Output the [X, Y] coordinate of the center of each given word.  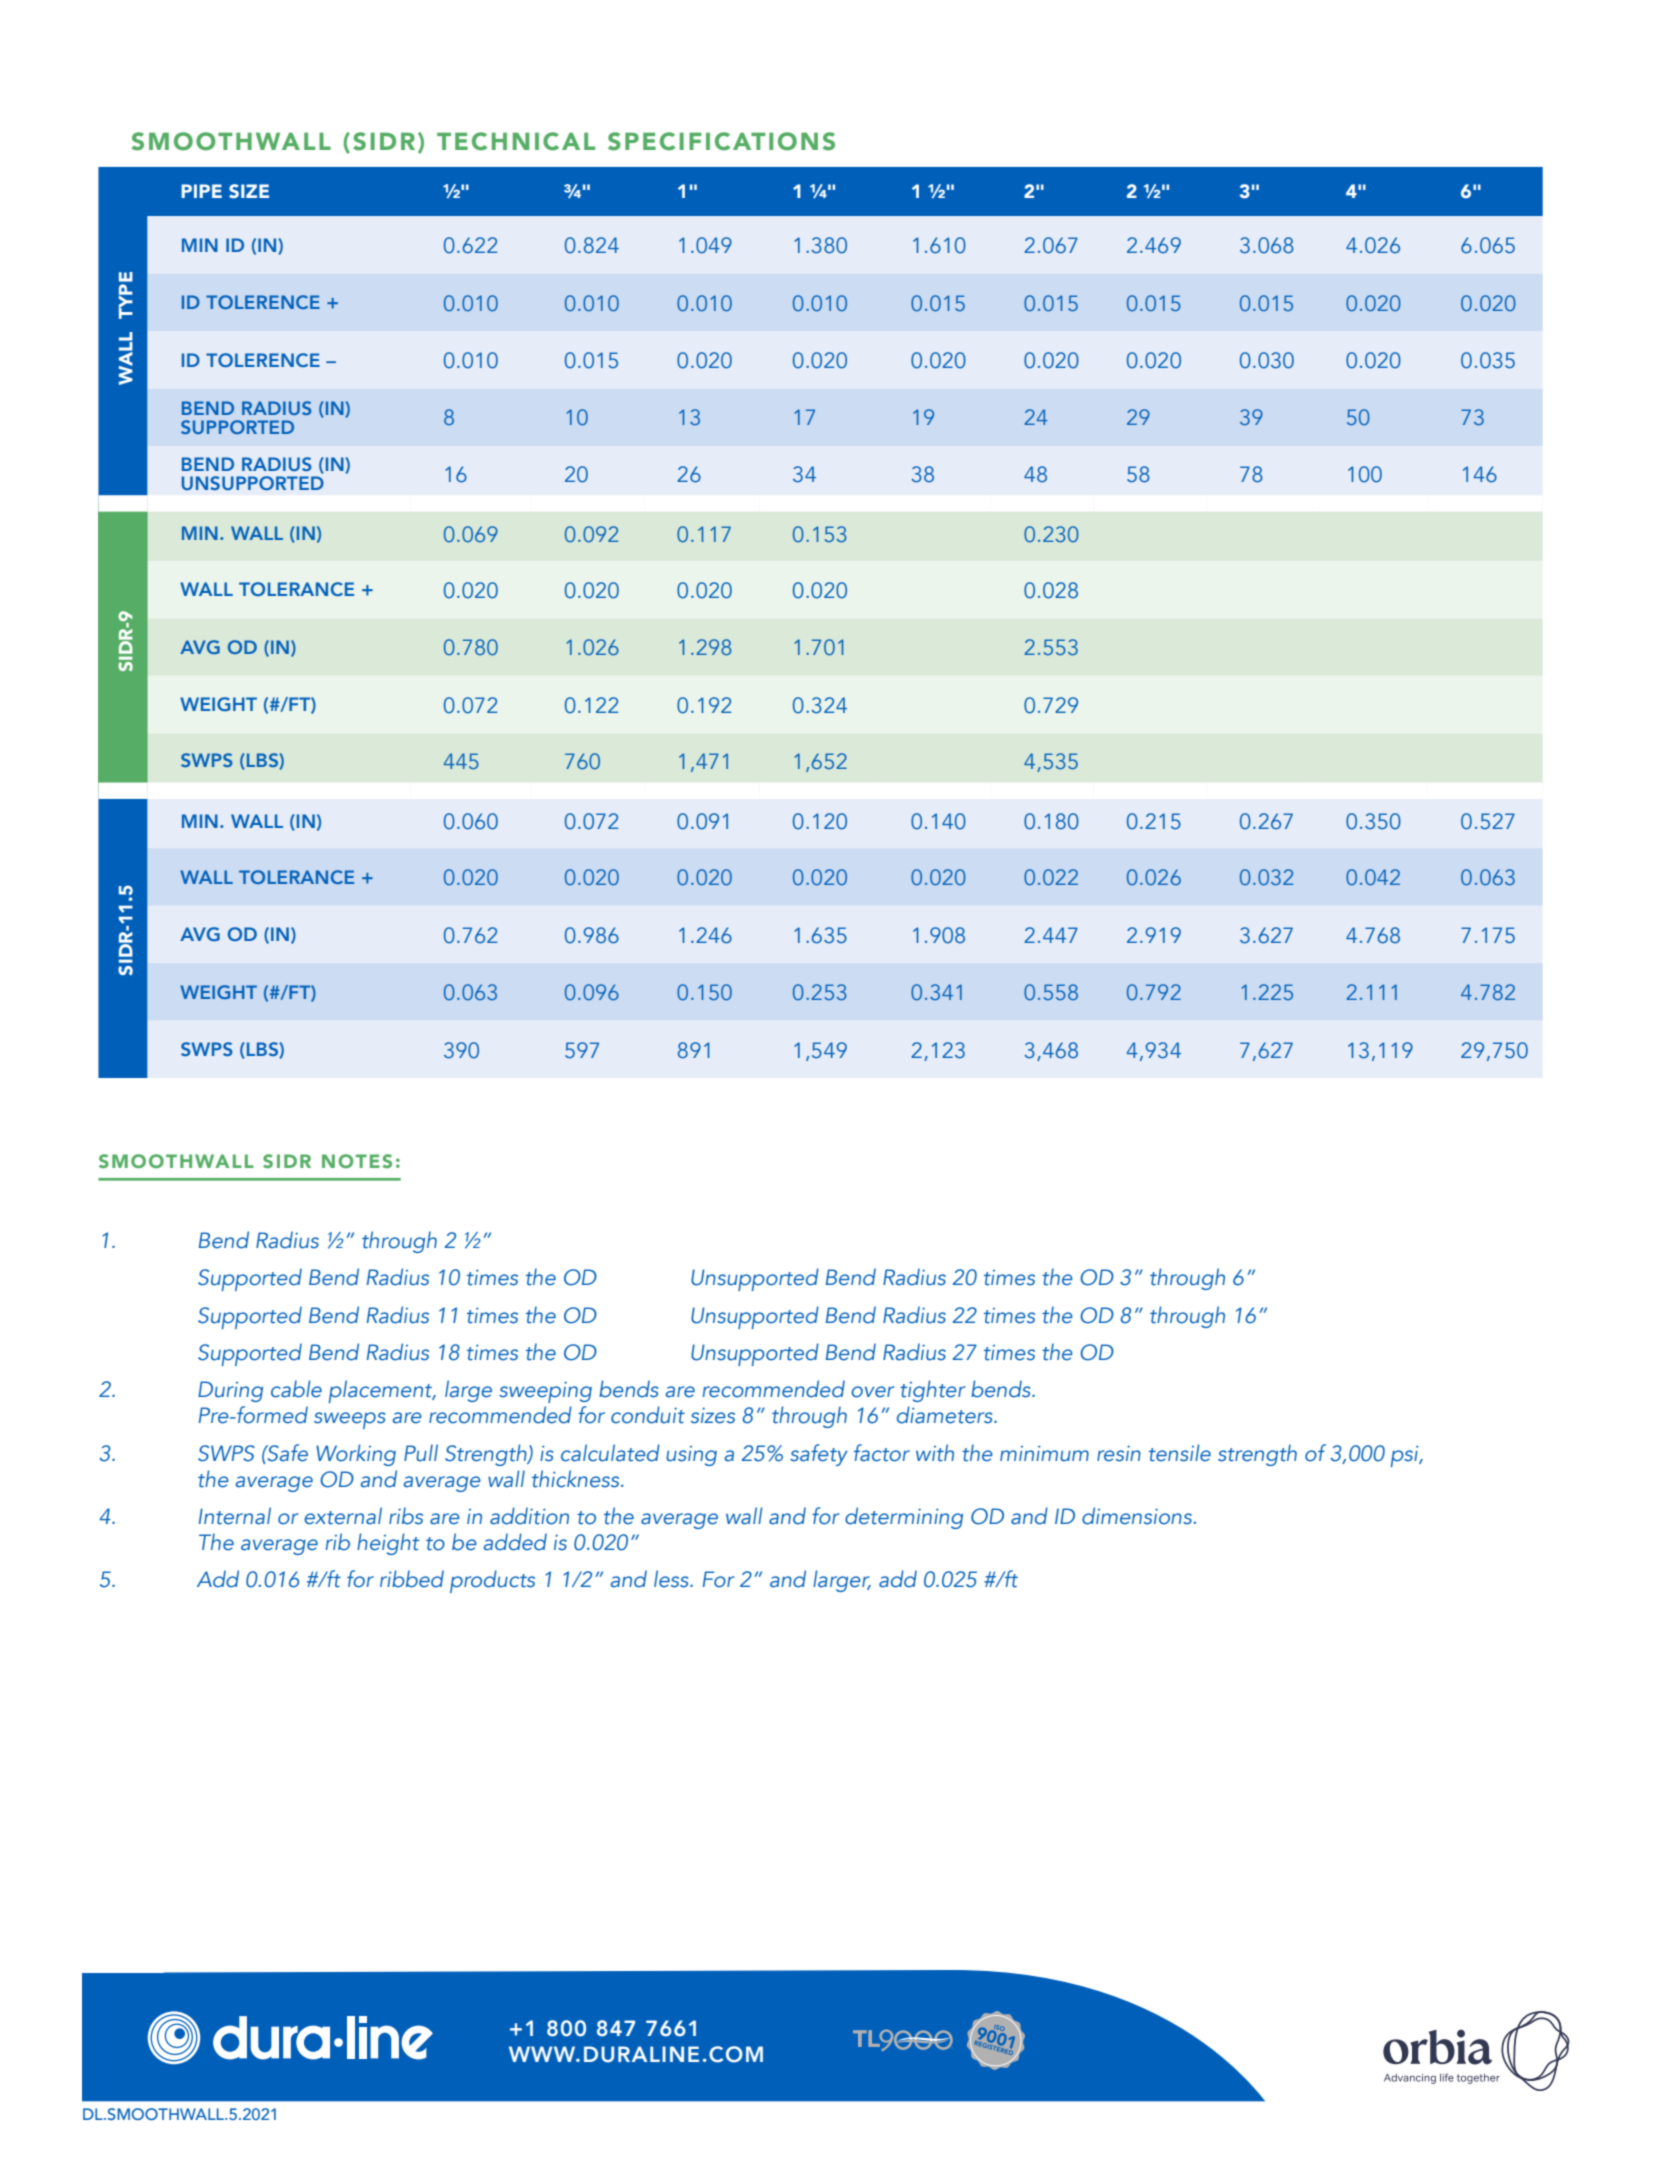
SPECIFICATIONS [721, 141]
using [691, 1456]
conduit [648, 1415]
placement [382, 1391]
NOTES [357, 1161]
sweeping [545, 1392]
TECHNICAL [516, 141]
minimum [1044, 1453]
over [873, 1392]
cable [296, 1389]
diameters [946, 1415]
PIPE [201, 191]
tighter [933, 1391]
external [343, 1516]
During [230, 1391]
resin [1119, 1454]
